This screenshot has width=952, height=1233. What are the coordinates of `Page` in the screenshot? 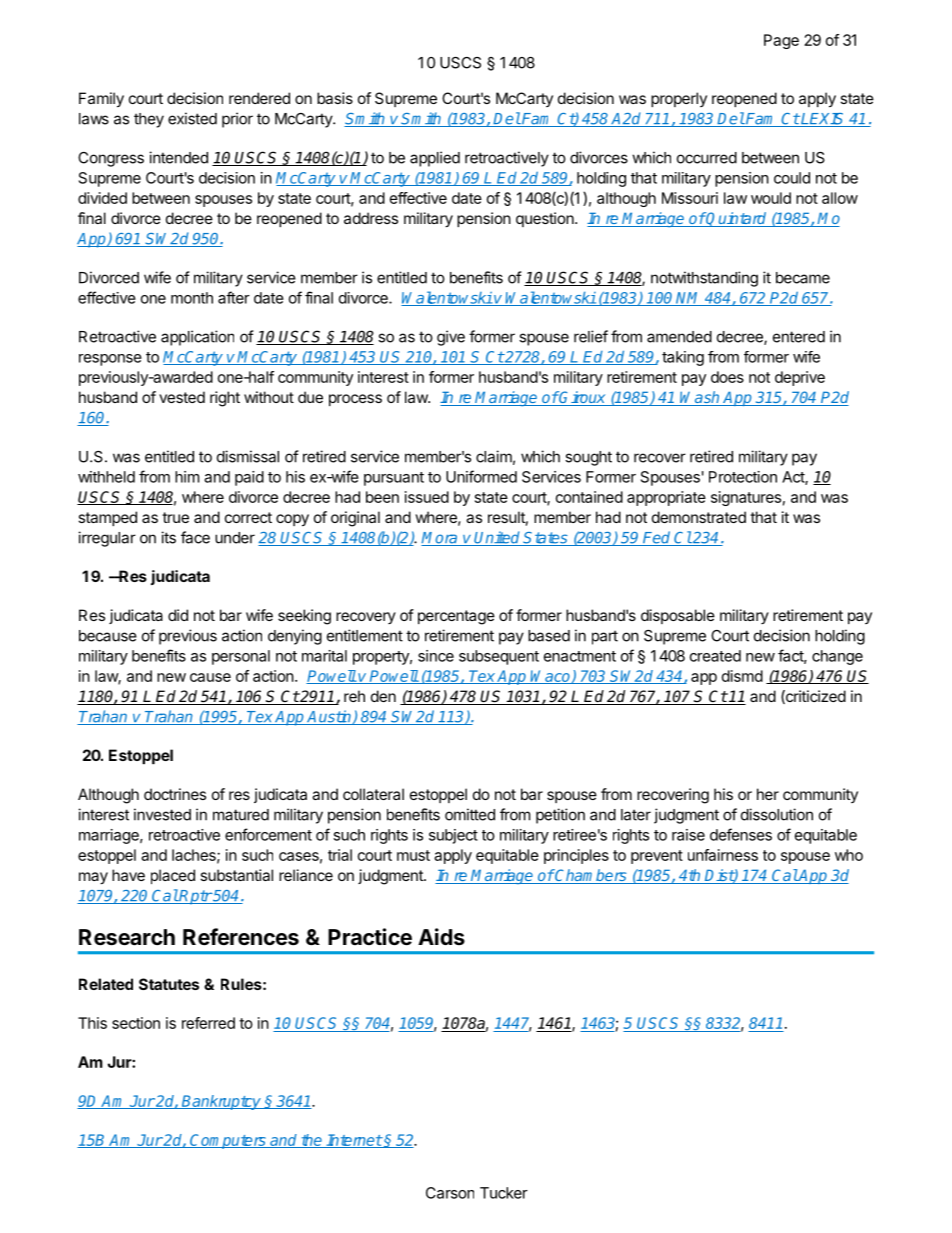 It's located at (781, 41).
